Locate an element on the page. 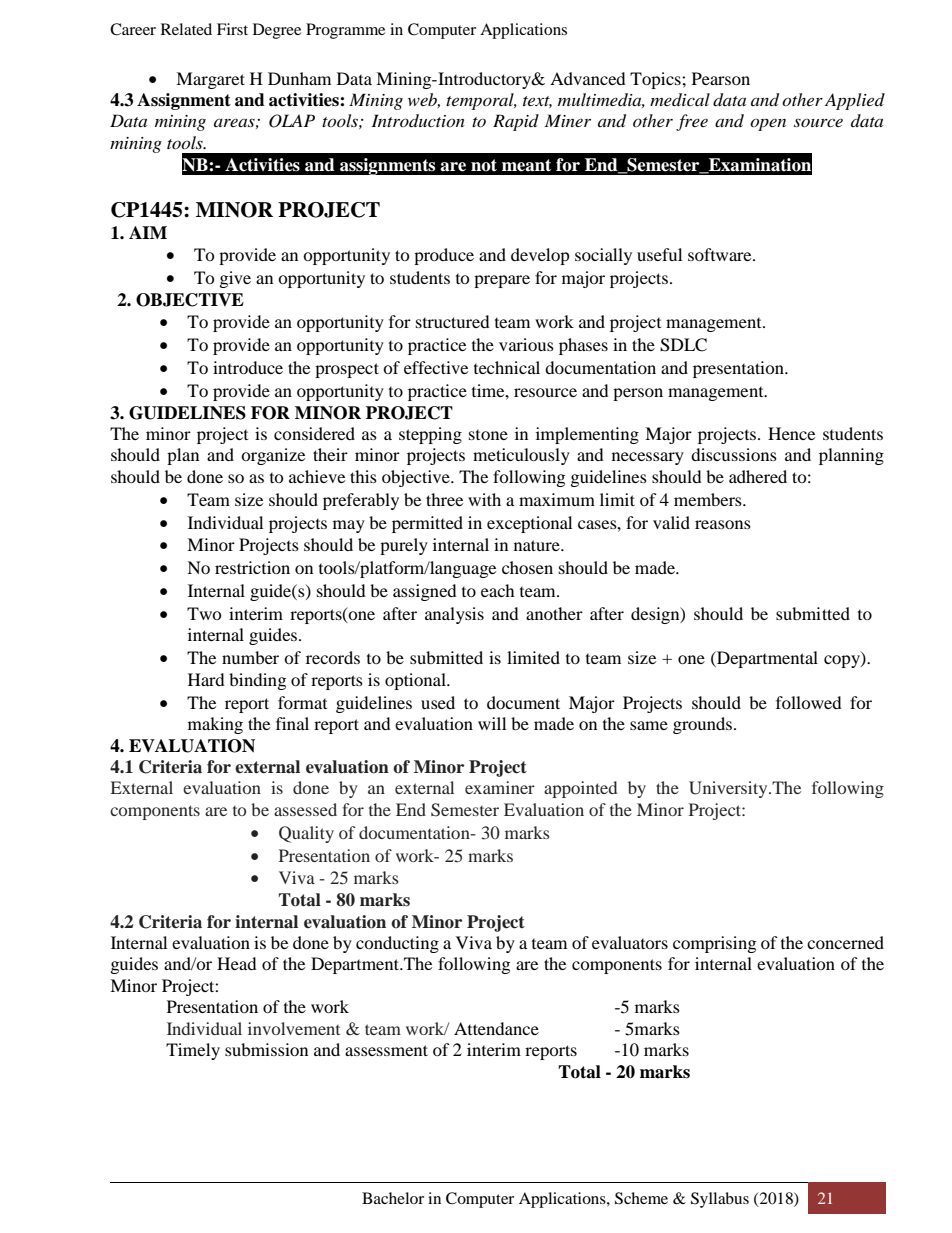 Image resolution: width=952 pixels, height=1233 pixels. Head is located at coordinates (237, 963).
